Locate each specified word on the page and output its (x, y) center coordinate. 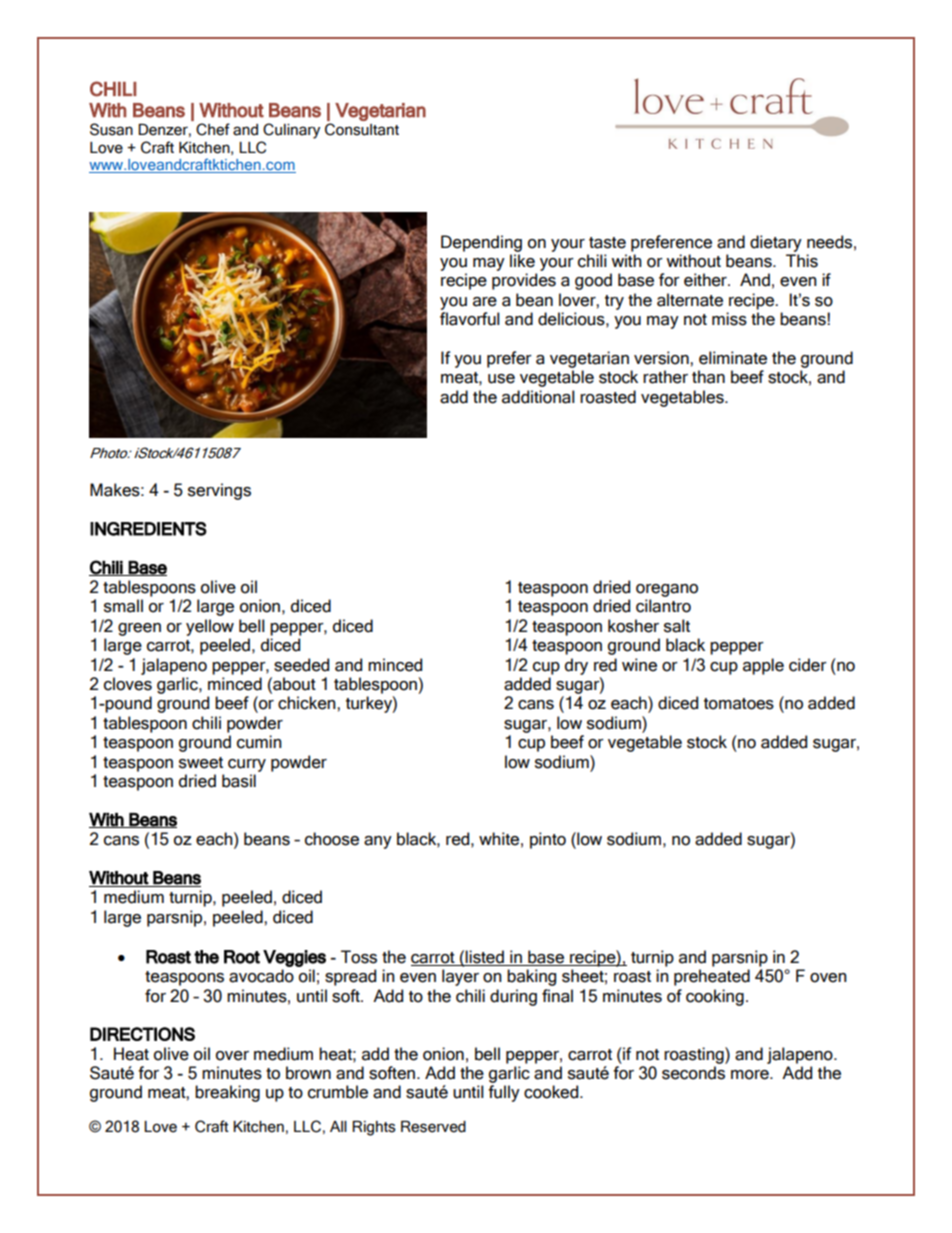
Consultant (362, 129)
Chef (213, 129)
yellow (210, 627)
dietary (776, 243)
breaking (227, 1093)
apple (763, 666)
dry (576, 666)
